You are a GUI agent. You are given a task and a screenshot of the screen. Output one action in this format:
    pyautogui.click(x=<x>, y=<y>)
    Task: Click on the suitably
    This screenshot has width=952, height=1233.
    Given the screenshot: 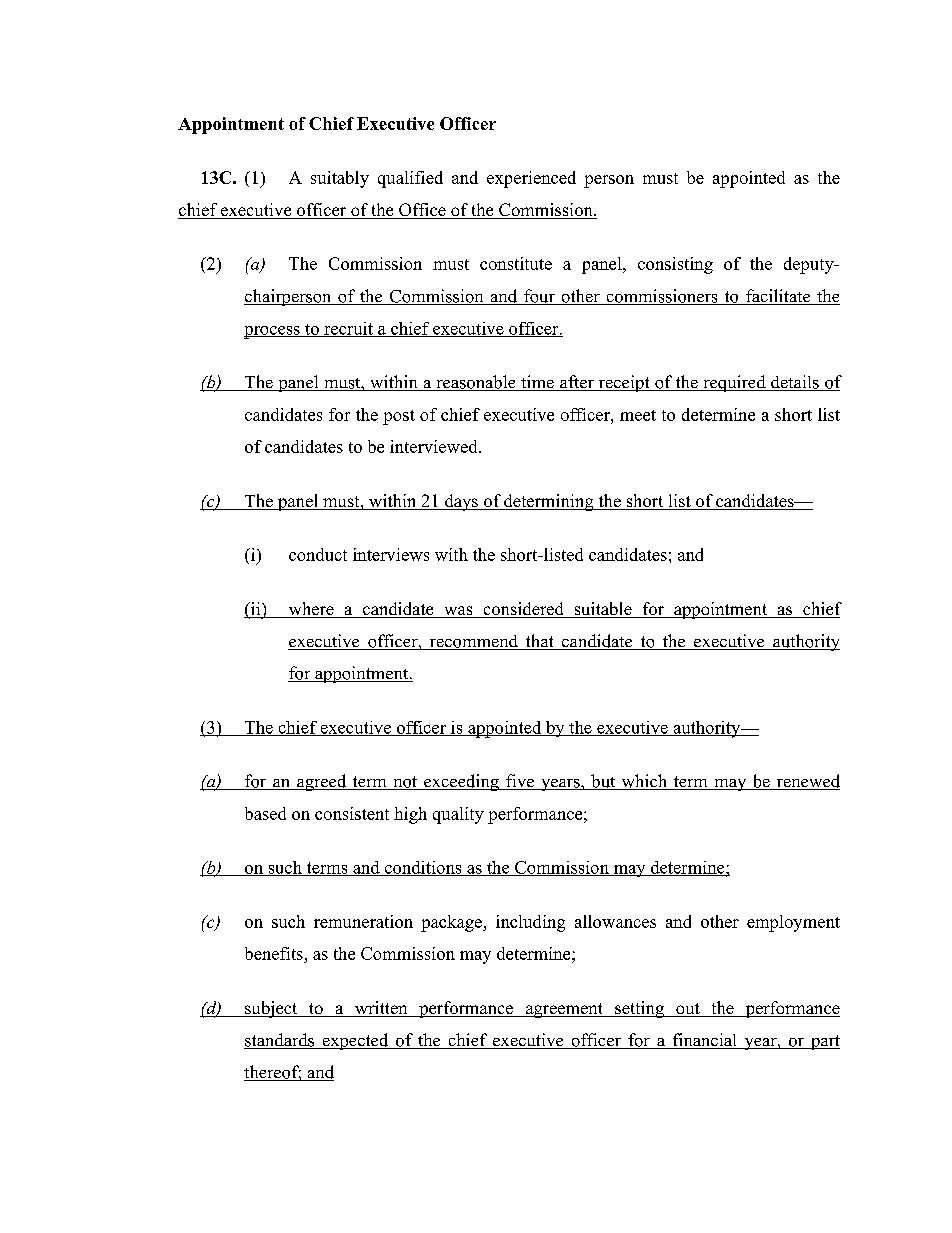 What is the action you would take?
    pyautogui.click(x=340, y=179)
